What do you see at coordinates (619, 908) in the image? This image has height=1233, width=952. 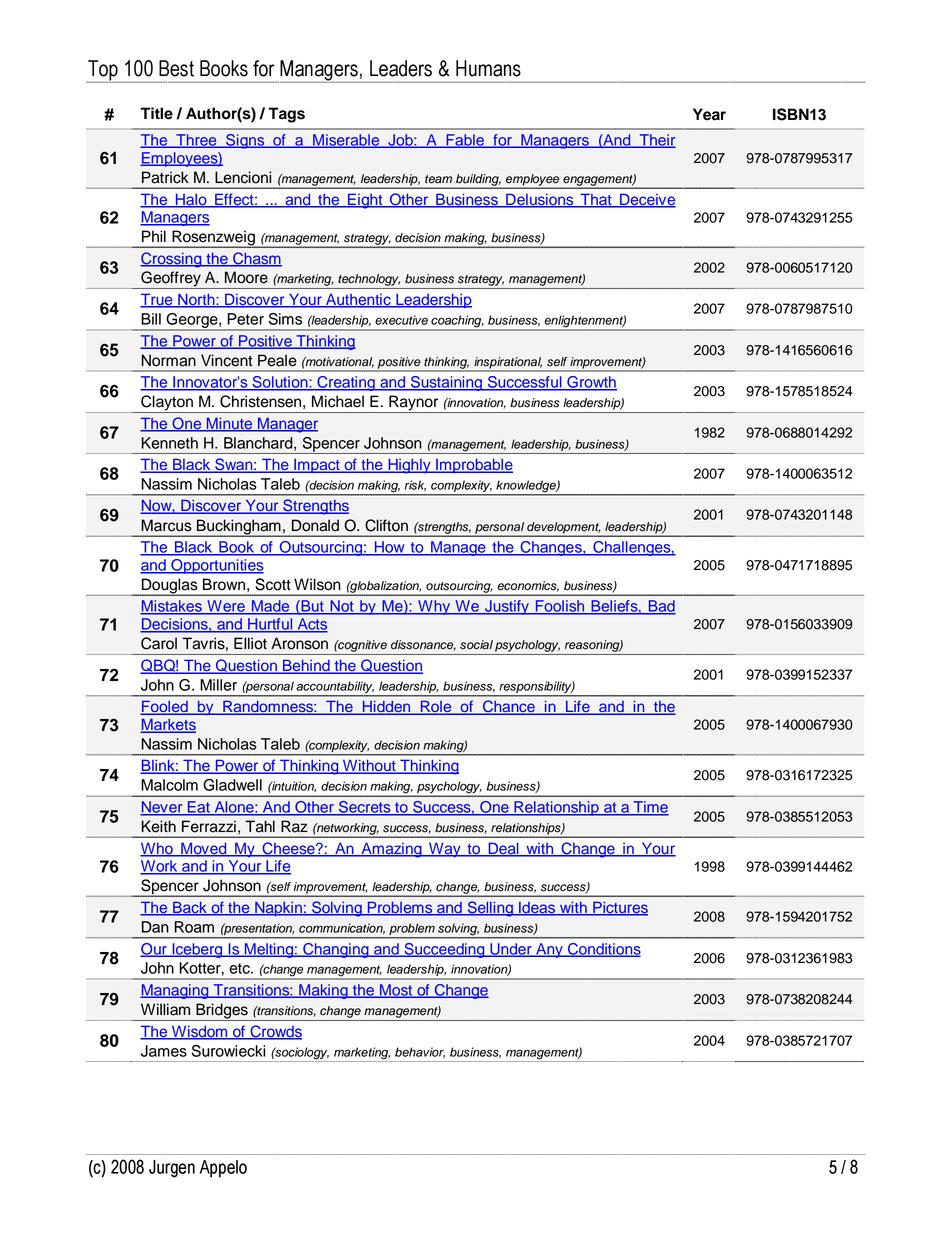 I see `Pictures` at bounding box center [619, 908].
